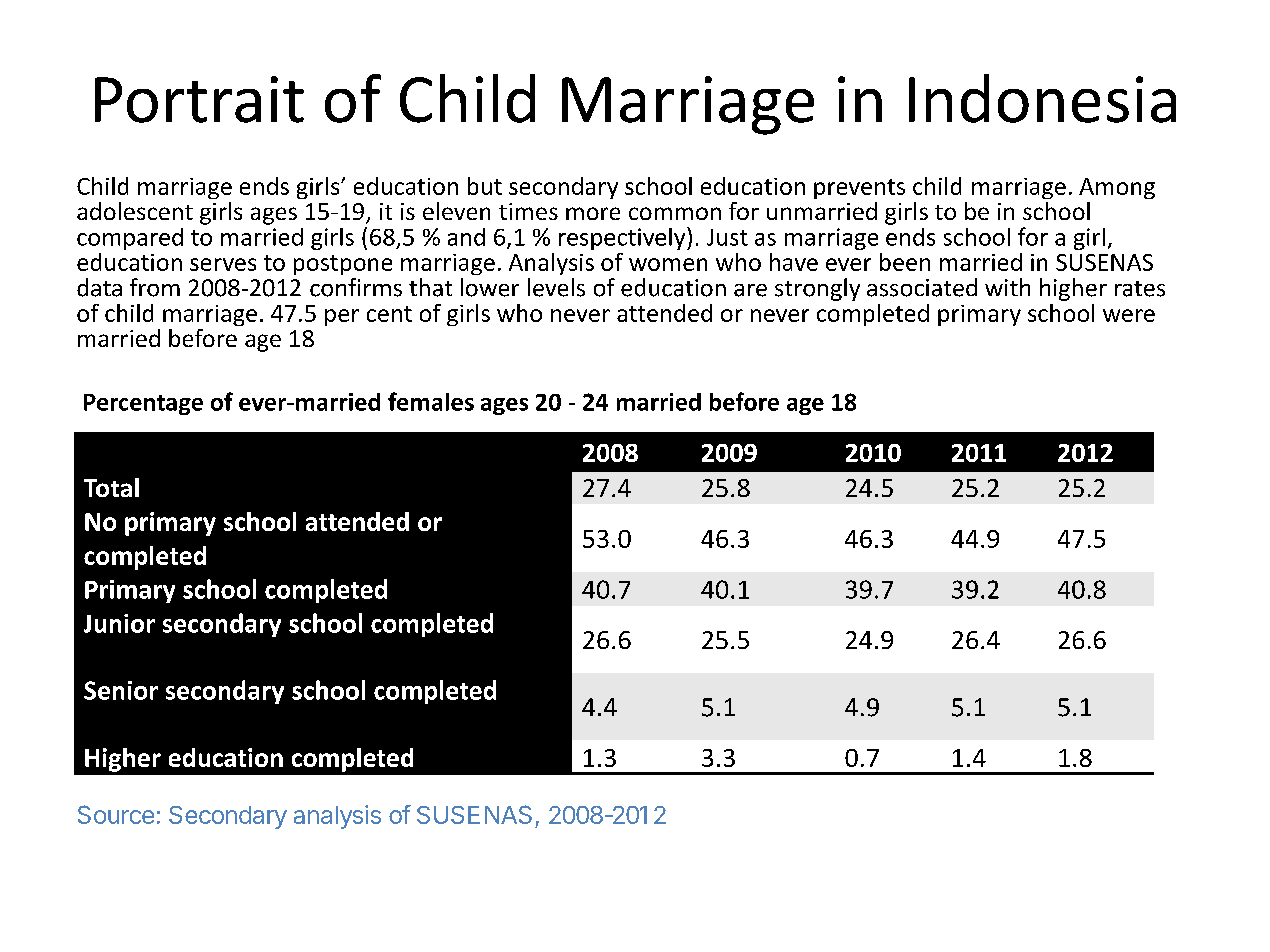 This page has width=1270, height=952. I want to click on Source, so click(116, 814).
